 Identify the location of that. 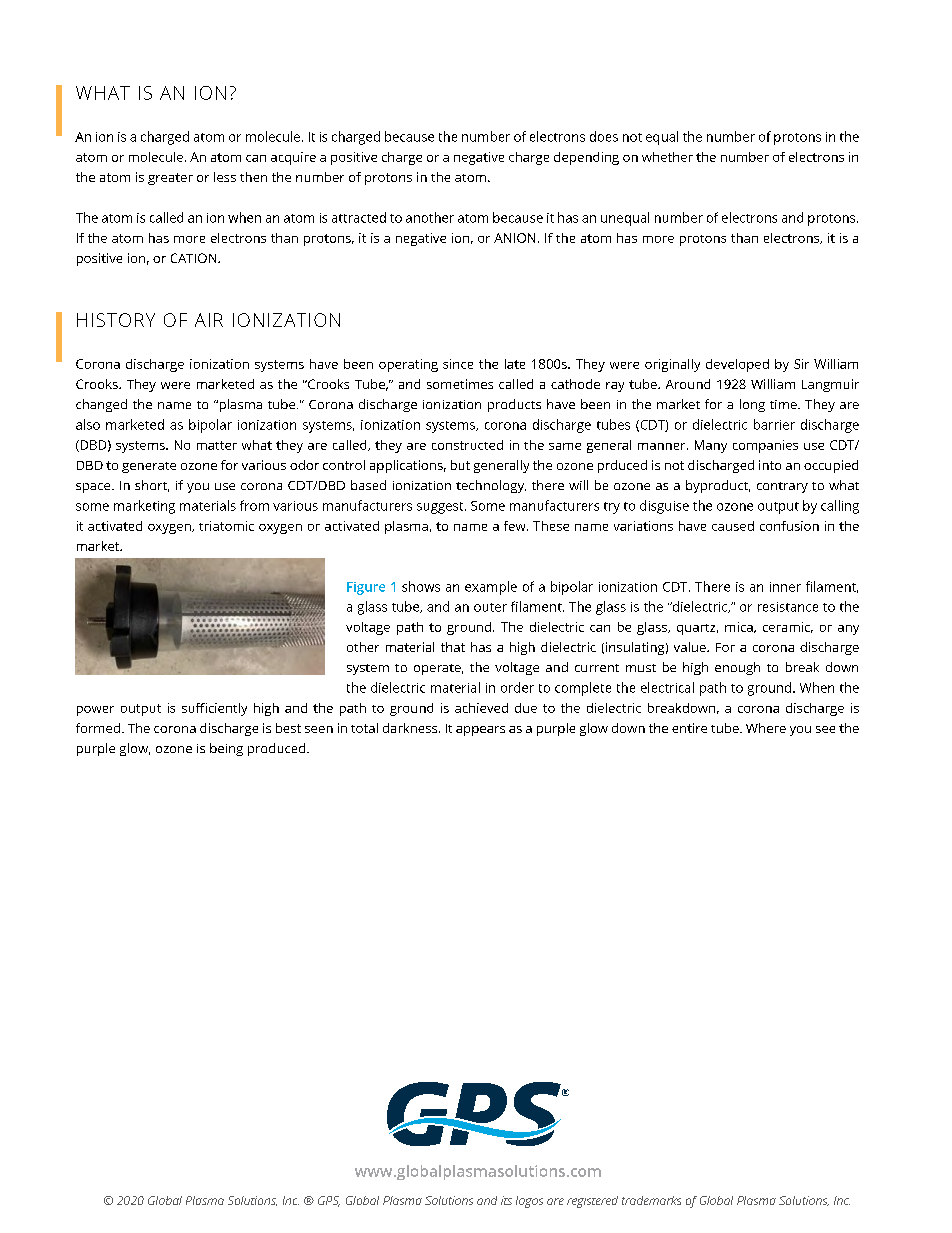
(453, 647).
